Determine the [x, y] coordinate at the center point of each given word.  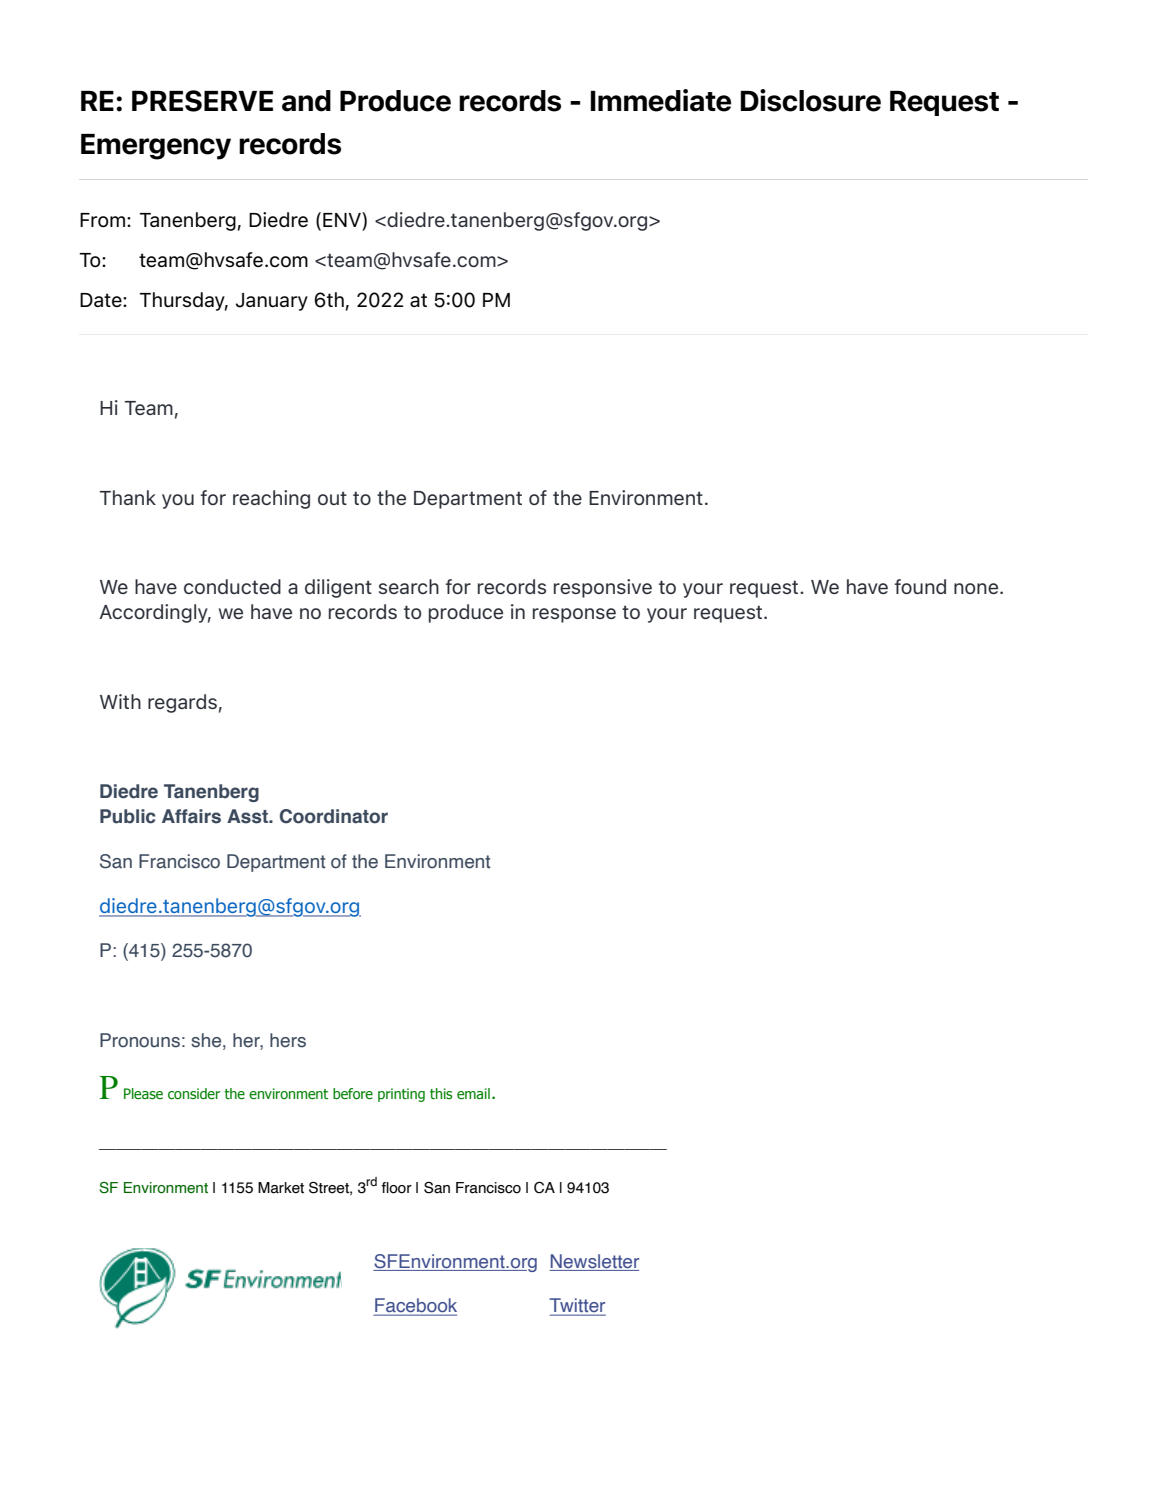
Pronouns [140, 1040]
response [574, 615]
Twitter [577, 1306]
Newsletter [594, 1261]
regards [182, 703]
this [441, 1093]
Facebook [415, 1306]
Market [281, 1188]
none [977, 588]
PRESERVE [202, 101]
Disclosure [811, 100]
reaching [271, 499]
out [332, 498]
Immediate [661, 100]
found [920, 586]
